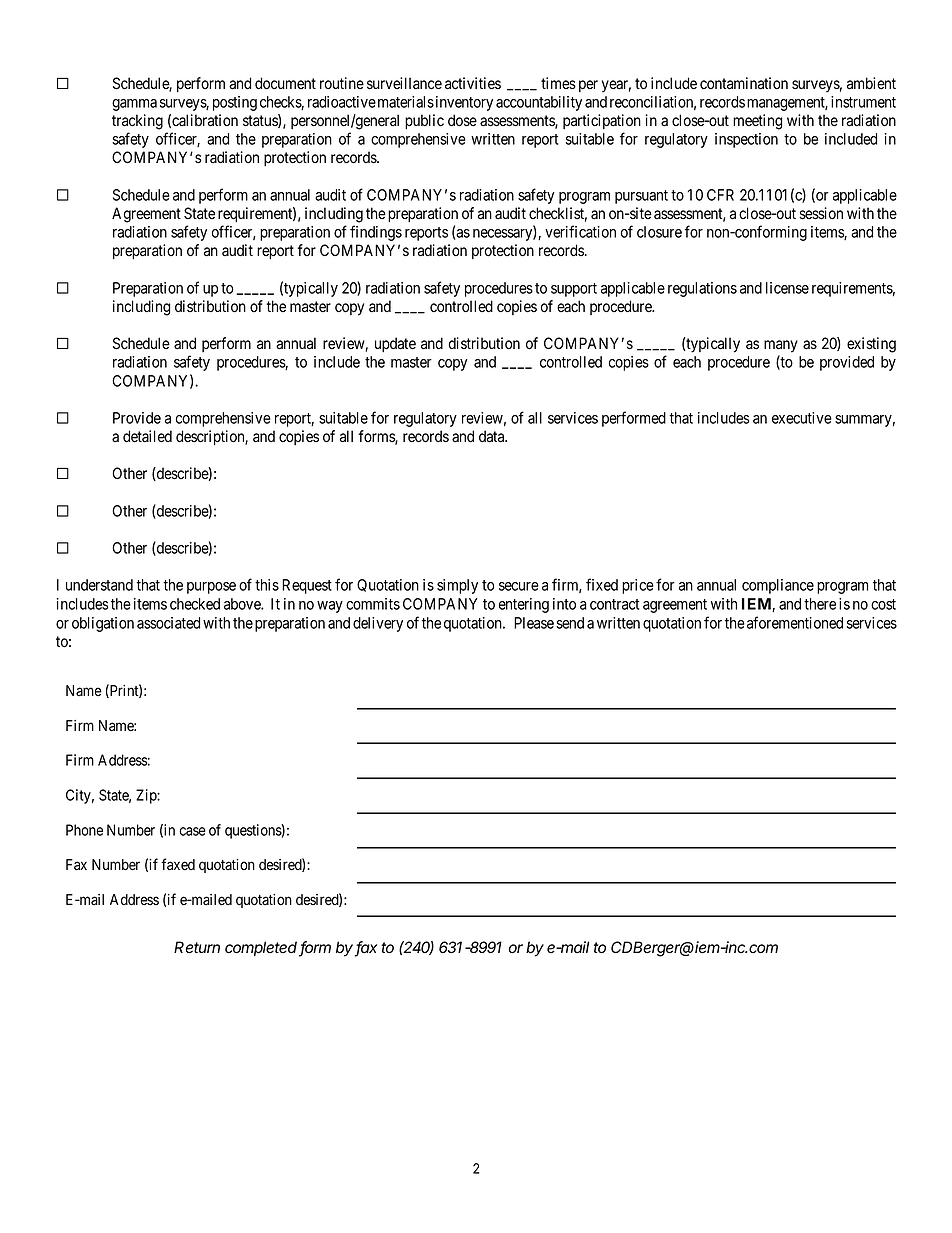 The height and width of the screenshot is (1233, 952). I want to click on associated, so click(168, 623).
